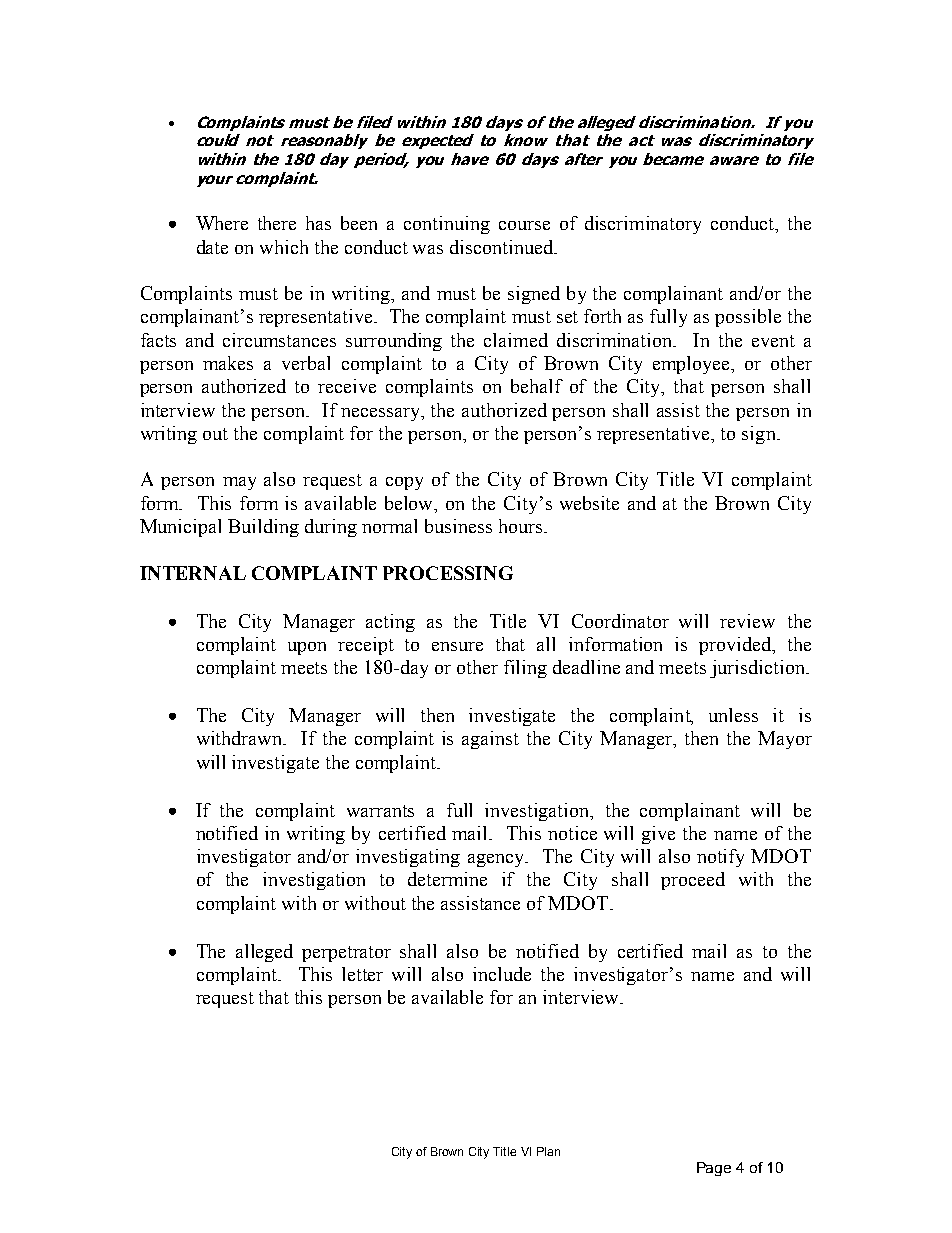 This screenshot has height=1233, width=952. What do you see at coordinates (589, 503) in the screenshot?
I see `website` at bounding box center [589, 503].
